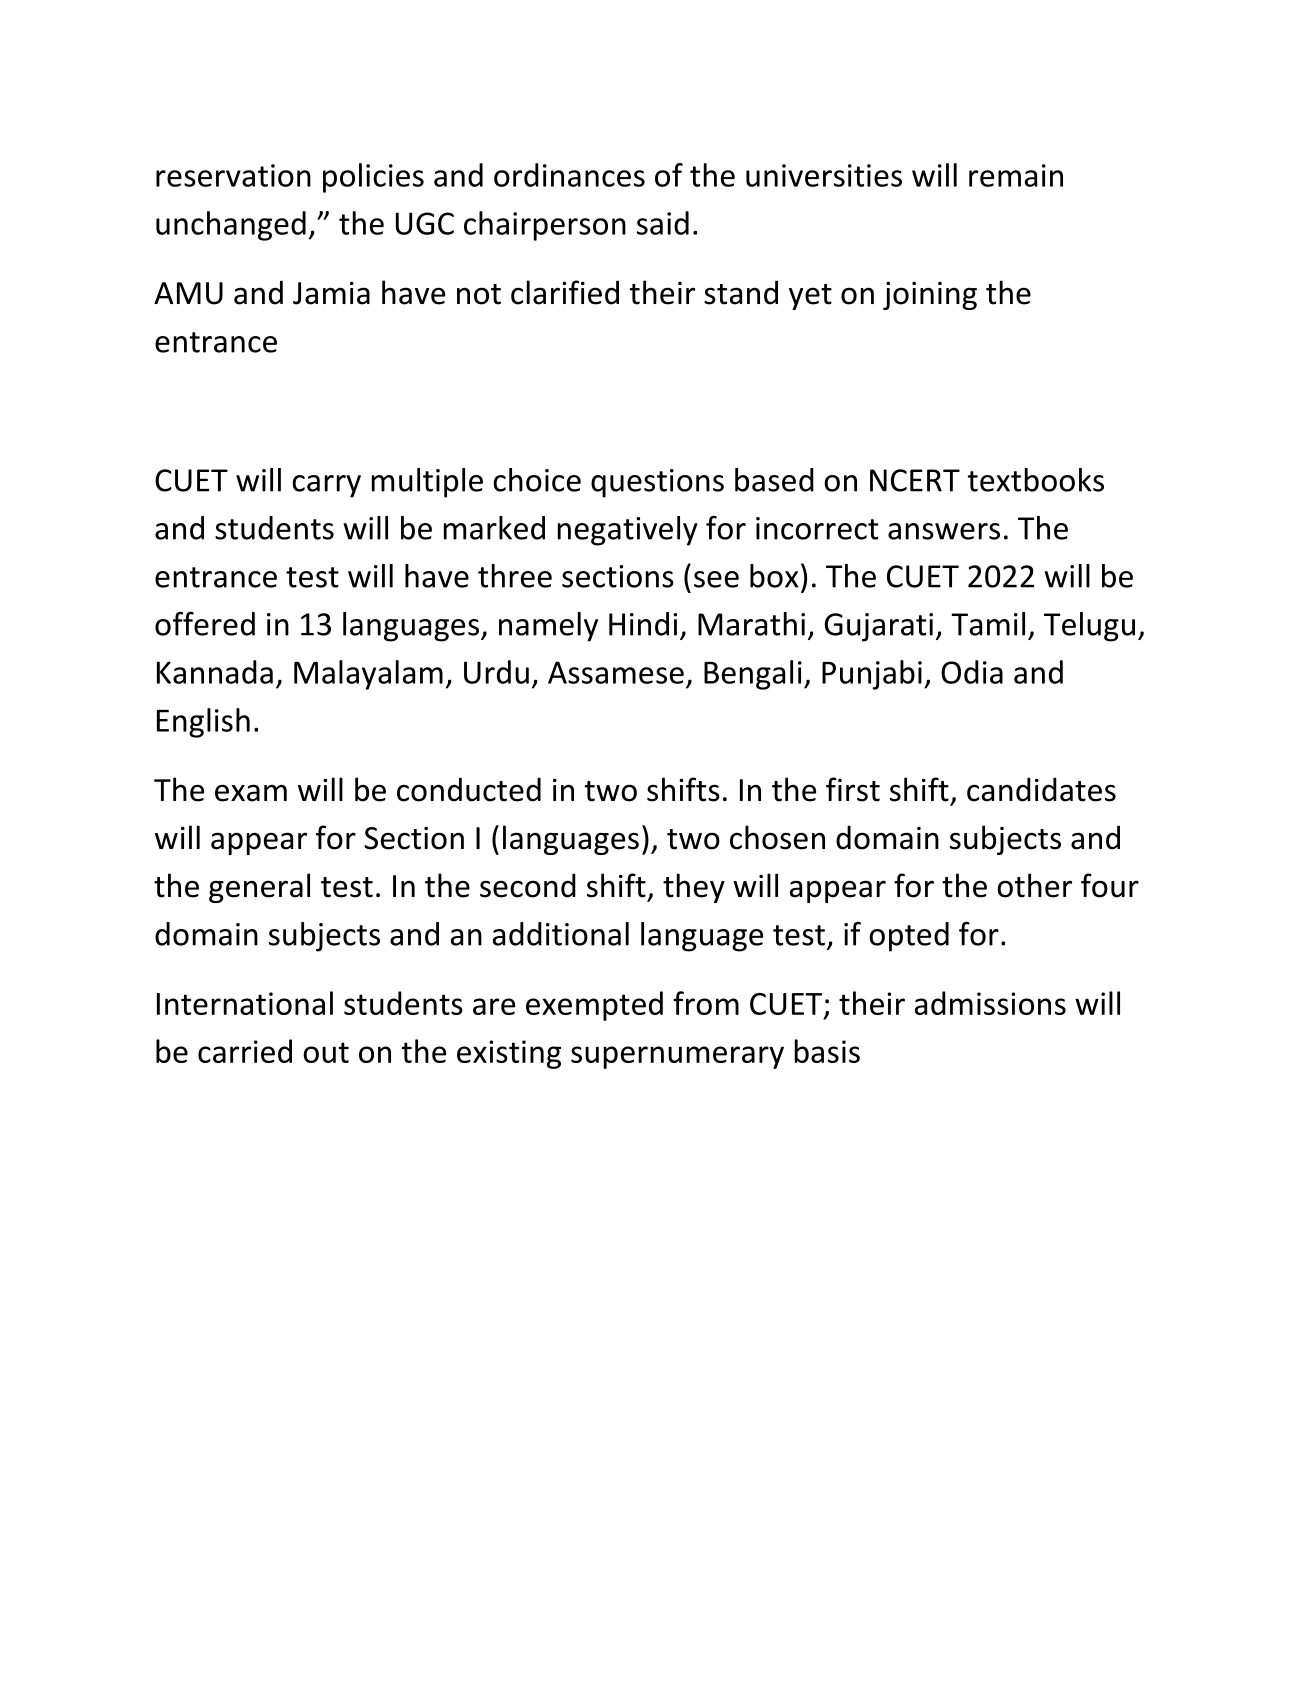  Describe the element at coordinates (988, 624) in the page. I see `Tamil` at that location.
